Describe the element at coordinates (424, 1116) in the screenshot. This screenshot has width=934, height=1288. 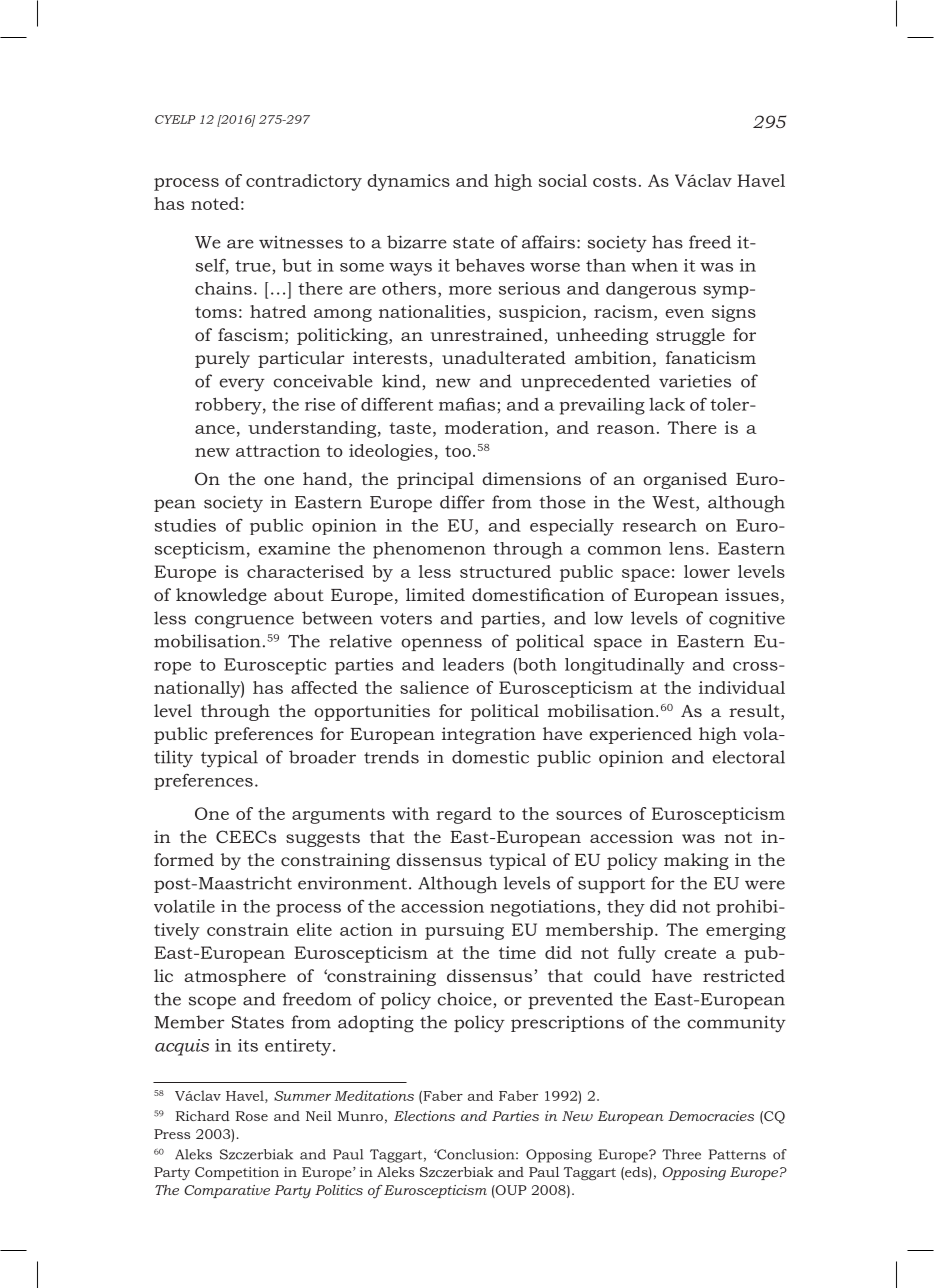
I see `Elections` at that location.
